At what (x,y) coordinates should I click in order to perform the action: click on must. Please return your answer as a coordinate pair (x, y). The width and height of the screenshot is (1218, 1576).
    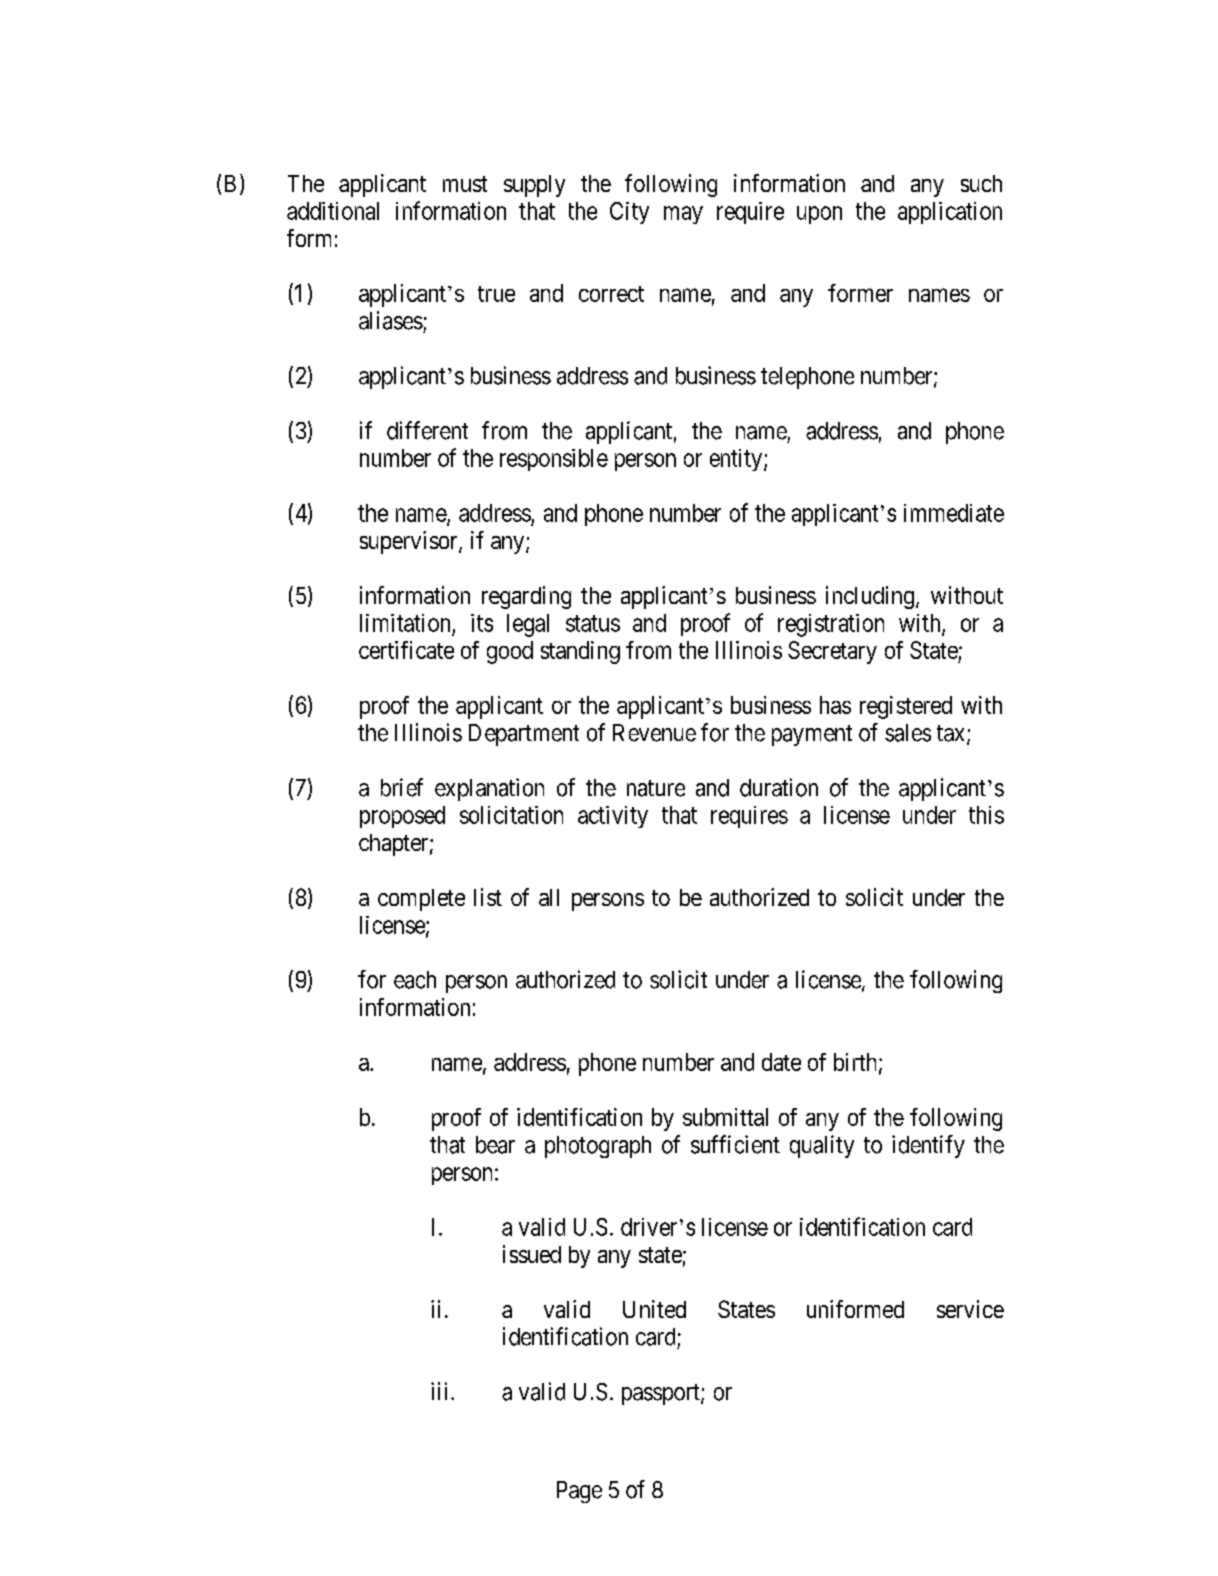
    Looking at the image, I should click on (465, 184).
